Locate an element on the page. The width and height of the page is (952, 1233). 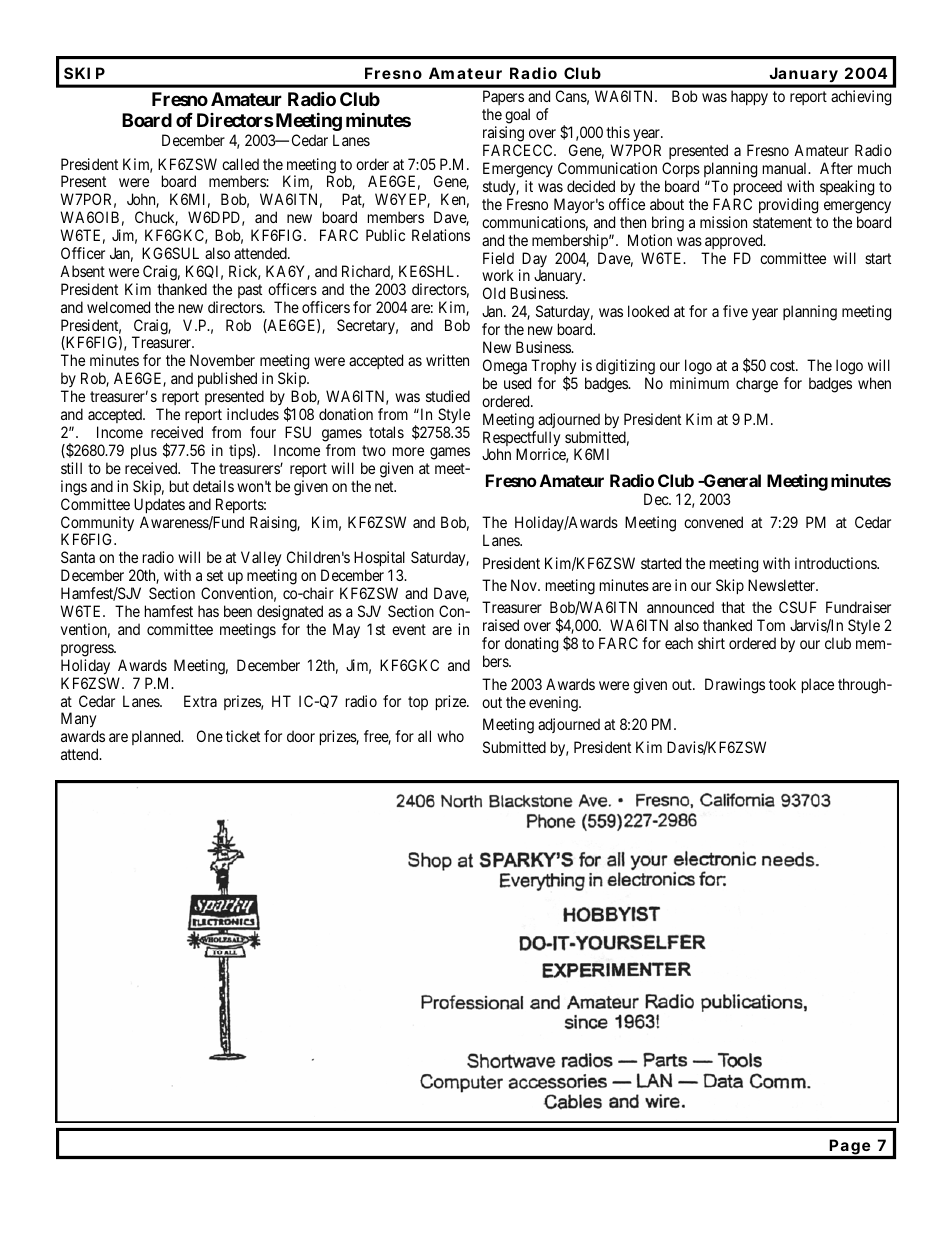
studied is located at coordinates (448, 396).
